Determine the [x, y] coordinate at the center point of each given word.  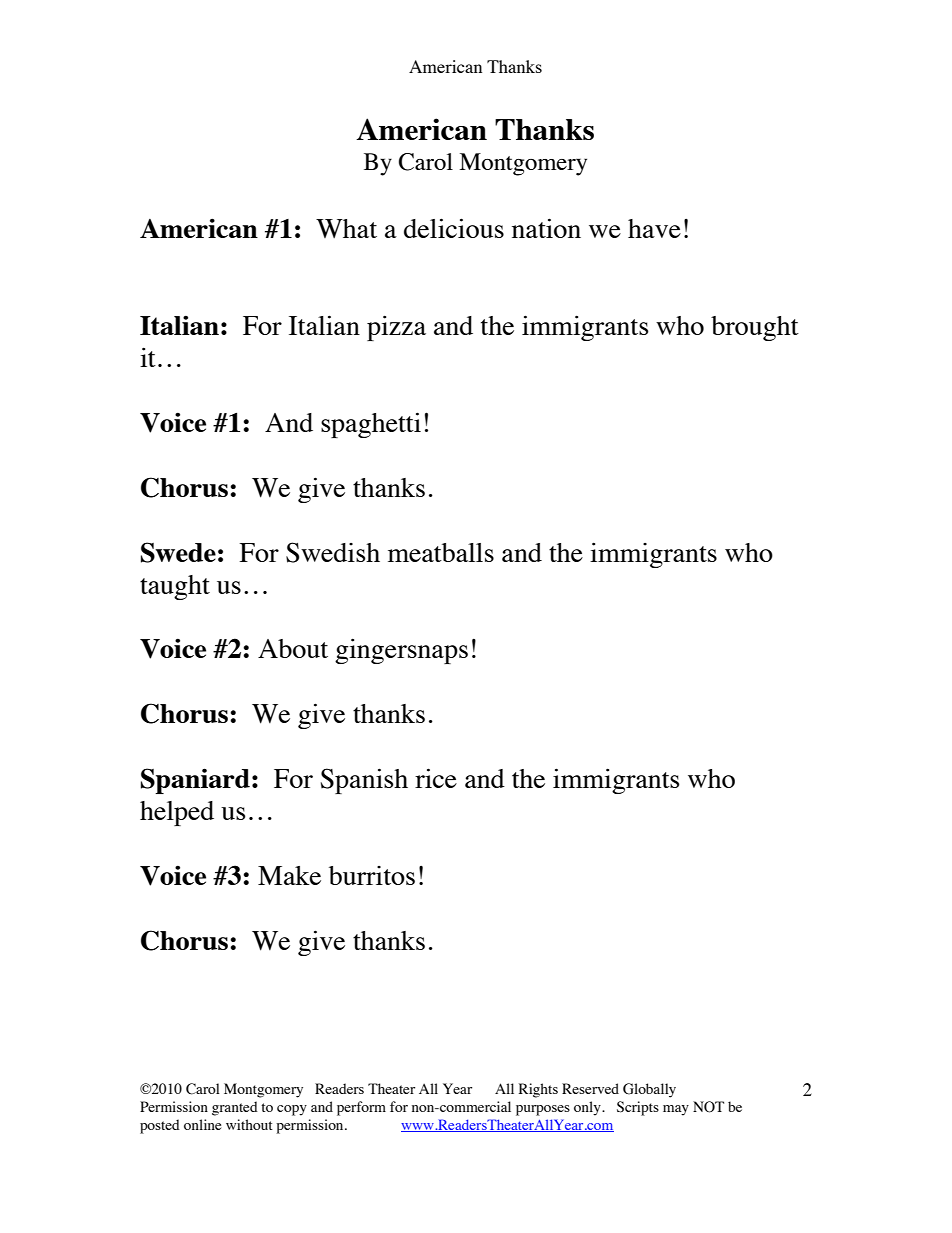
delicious [454, 228]
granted [235, 1108]
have [654, 228]
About [293, 648]
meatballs [441, 552]
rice [436, 778]
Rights [538, 1090]
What [346, 228]
